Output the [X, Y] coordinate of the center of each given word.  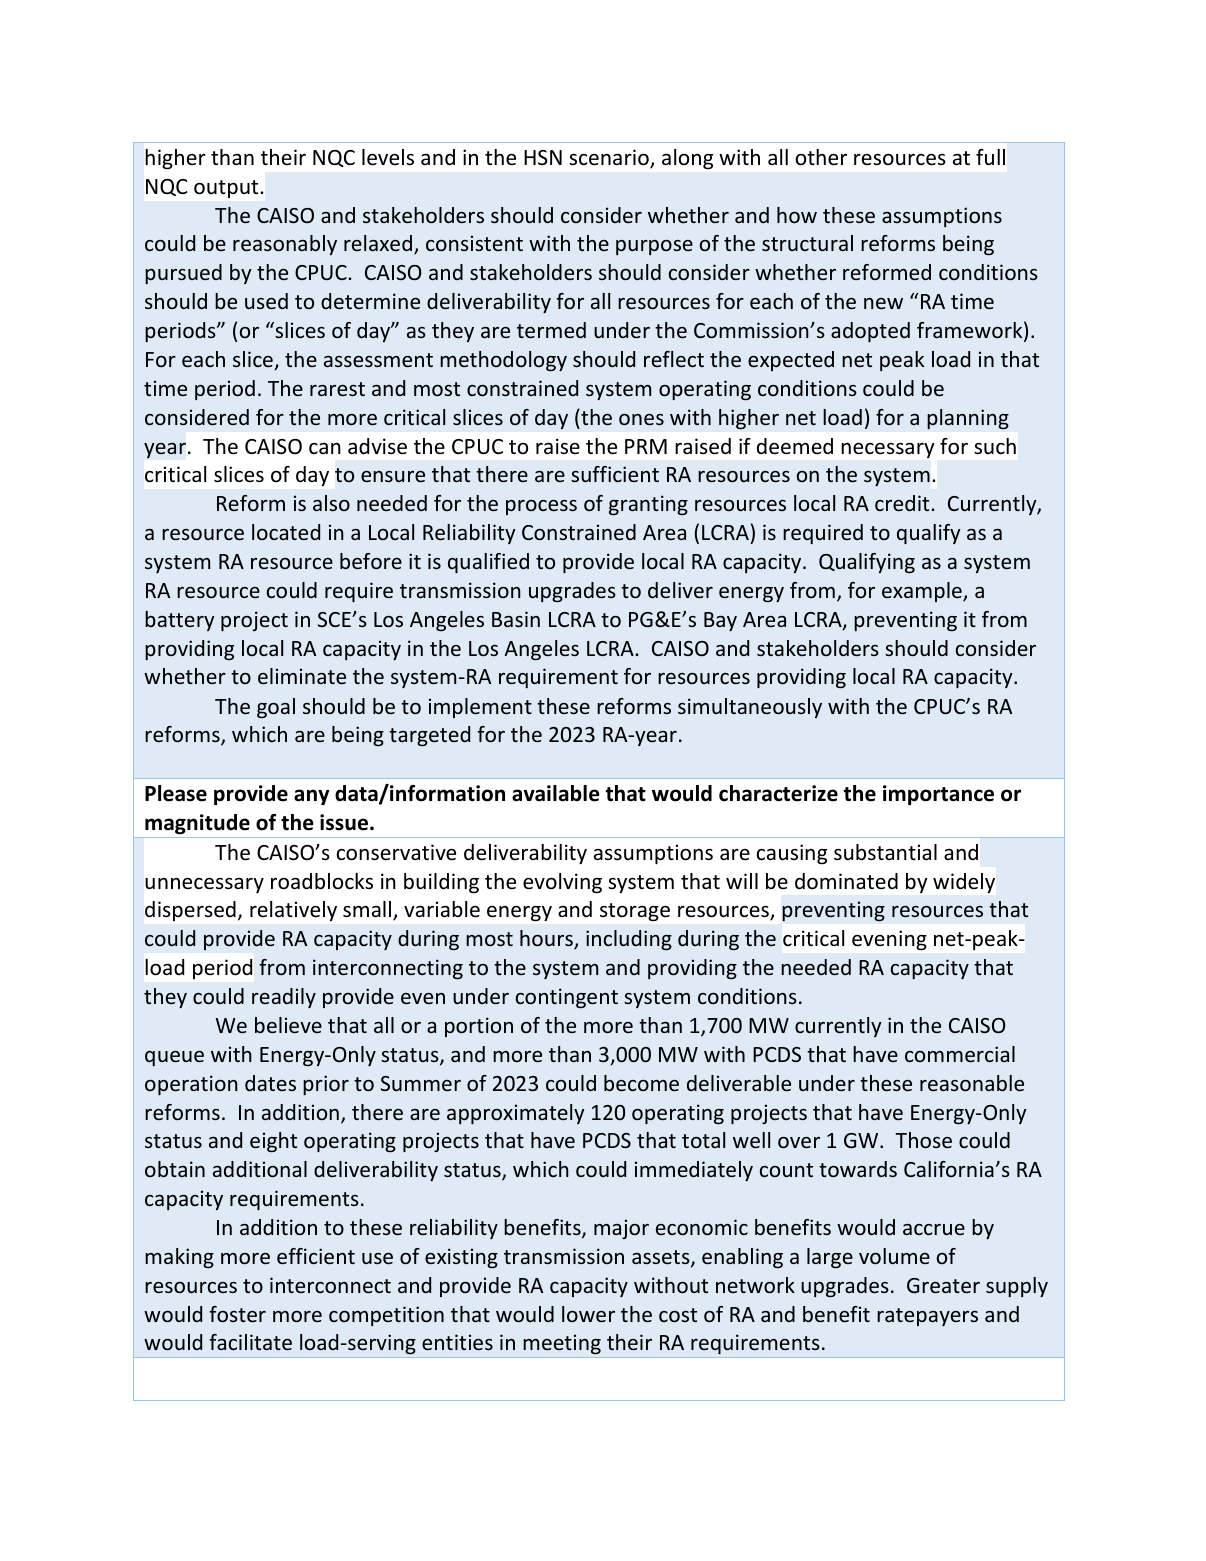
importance [938, 795]
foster [237, 1314]
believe [288, 1025]
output [226, 189]
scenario [610, 158]
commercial [960, 1054]
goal [276, 708]
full [990, 157]
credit [903, 503]
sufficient [615, 474]
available [556, 793]
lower [588, 1314]
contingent [567, 998]
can [325, 448]
